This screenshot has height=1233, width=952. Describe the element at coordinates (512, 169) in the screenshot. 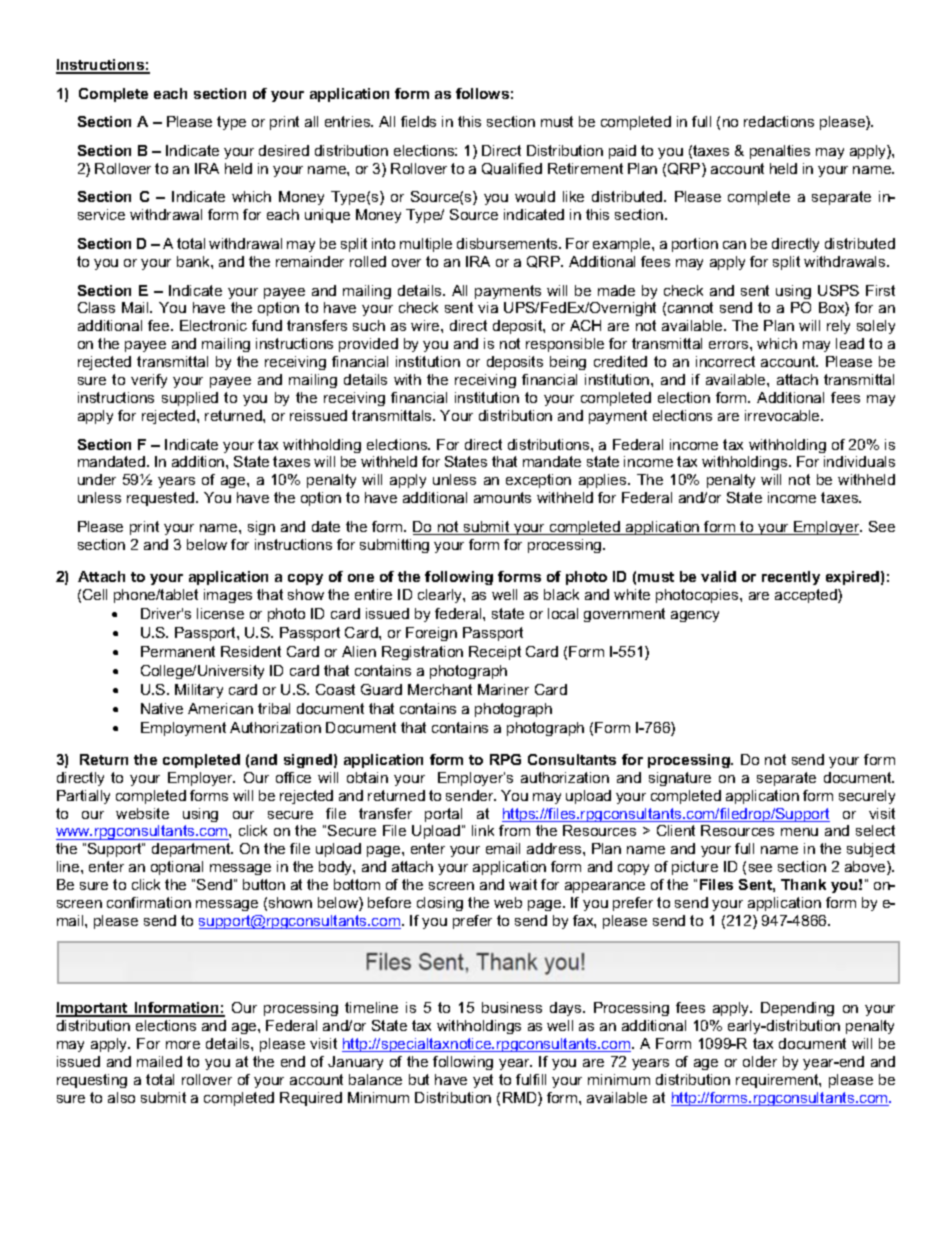

I see `Qualified` at that location.
